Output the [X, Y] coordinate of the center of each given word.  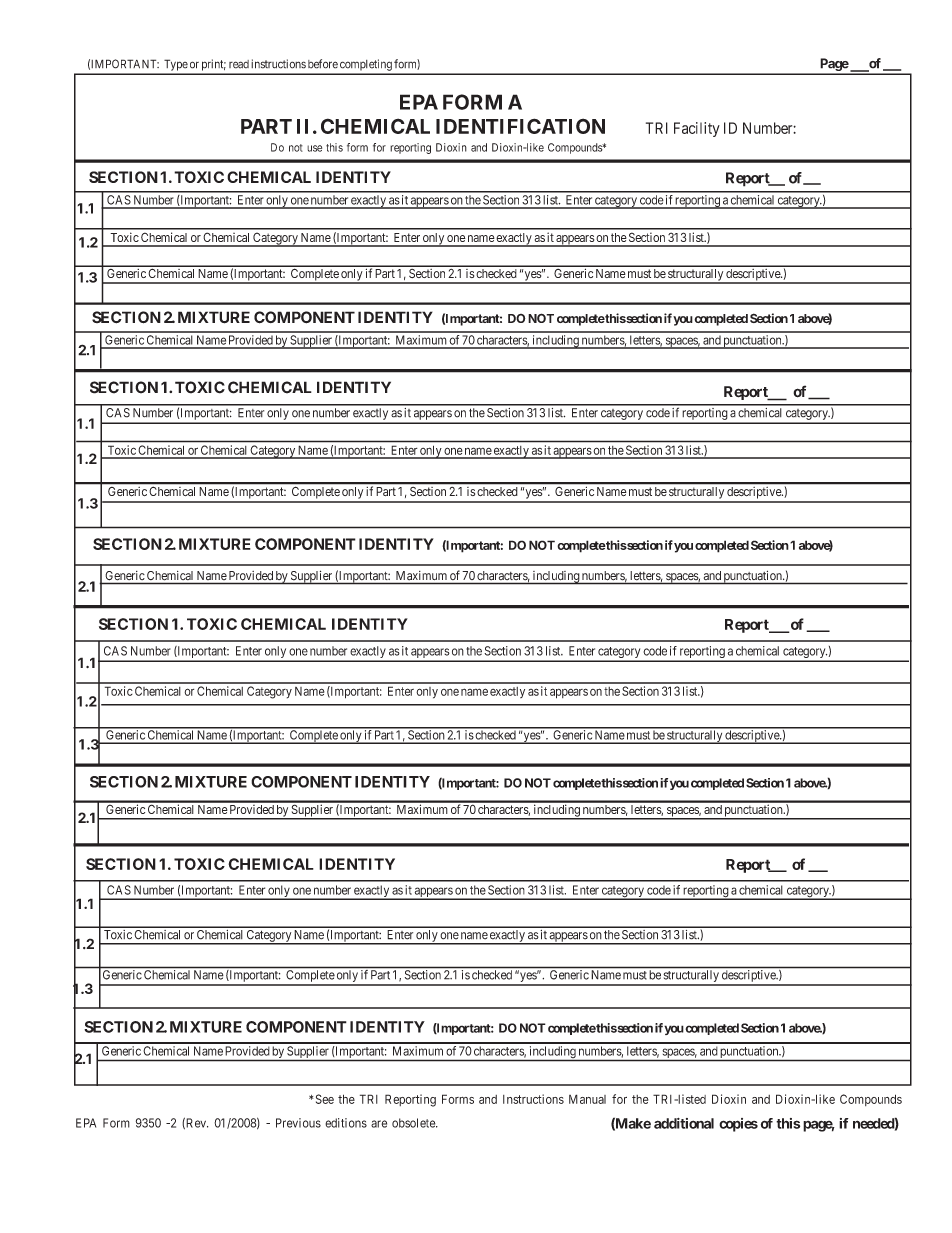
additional [684, 1123]
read [239, 64]
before [323, 64]
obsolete [414, 1123]
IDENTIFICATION [520, 126]
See [323, 1099]
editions [346, 1123]
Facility [697, 129]
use [314, 148]
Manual [587, 1099]
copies [738, 1125]
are [379, 1124]
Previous [298, 1123]
